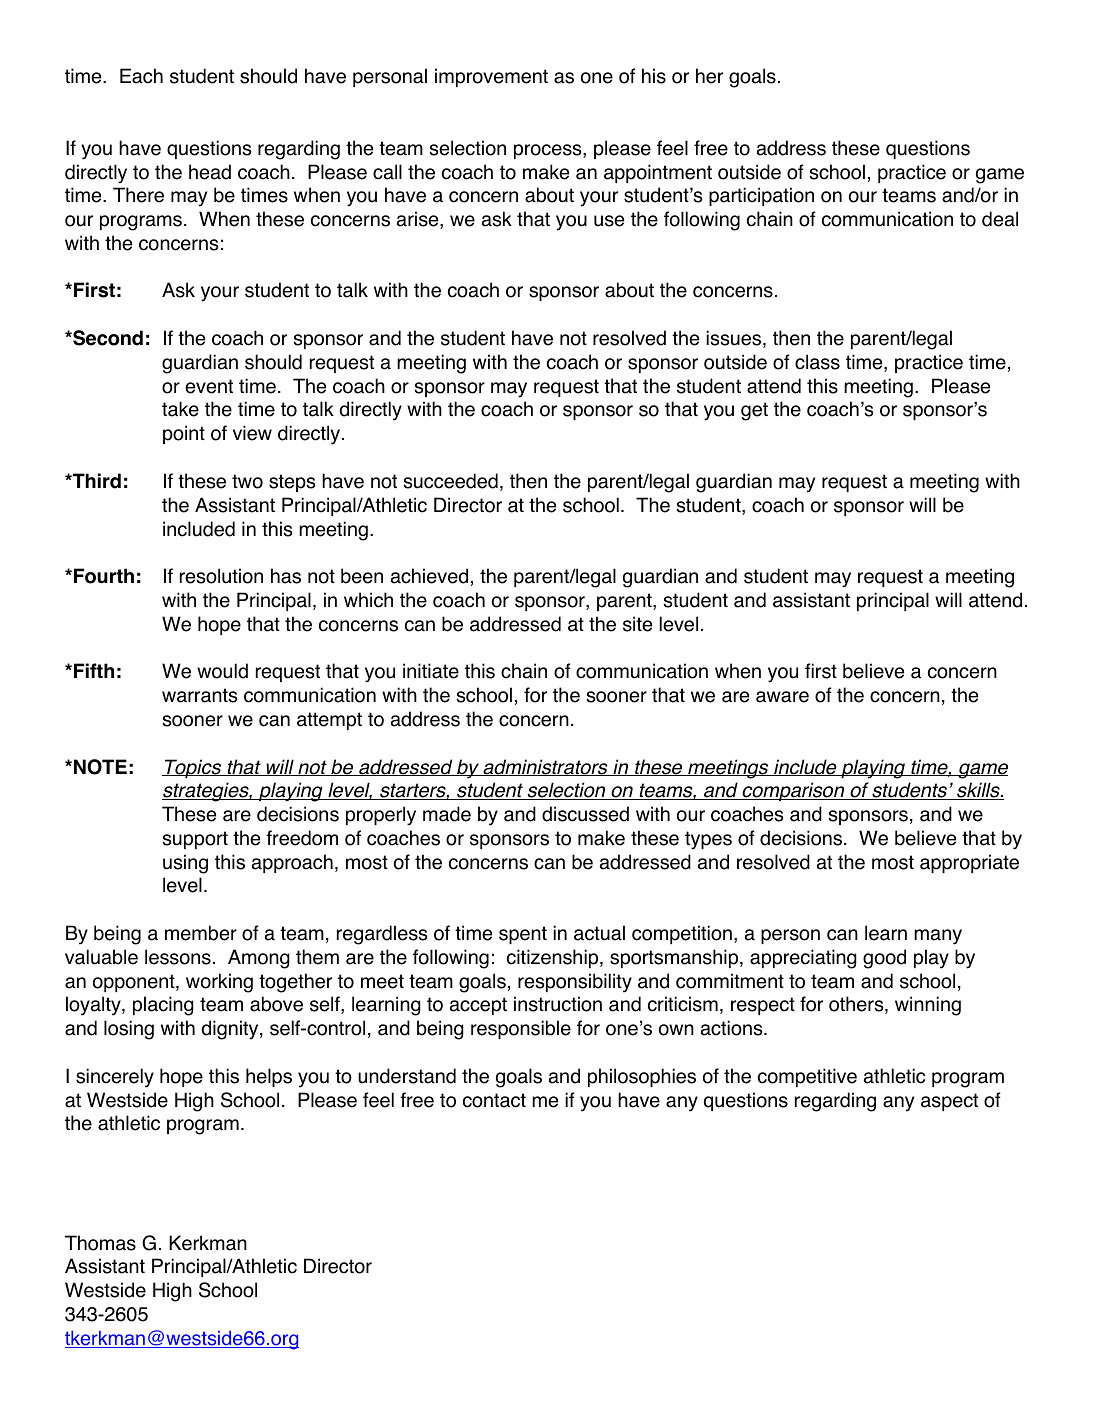  What do you see at coordinates (761, 196) in the screenshot?
I see `participation` at bounding box center [761, 196].
